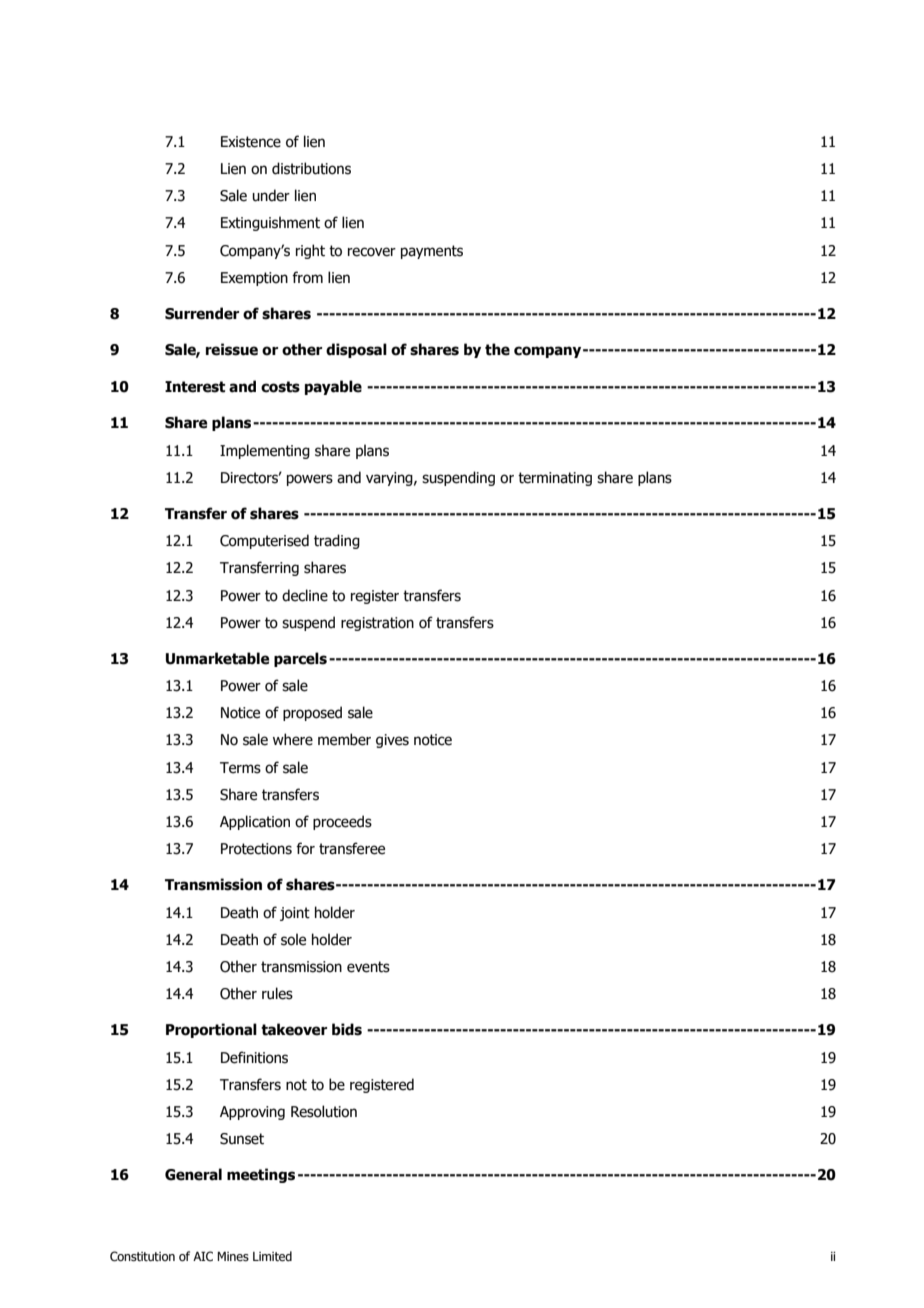  What do you see at coordinates (211, 1030) in the screenshot?
I see `Proportional` at bounding box center [211, 1030].
